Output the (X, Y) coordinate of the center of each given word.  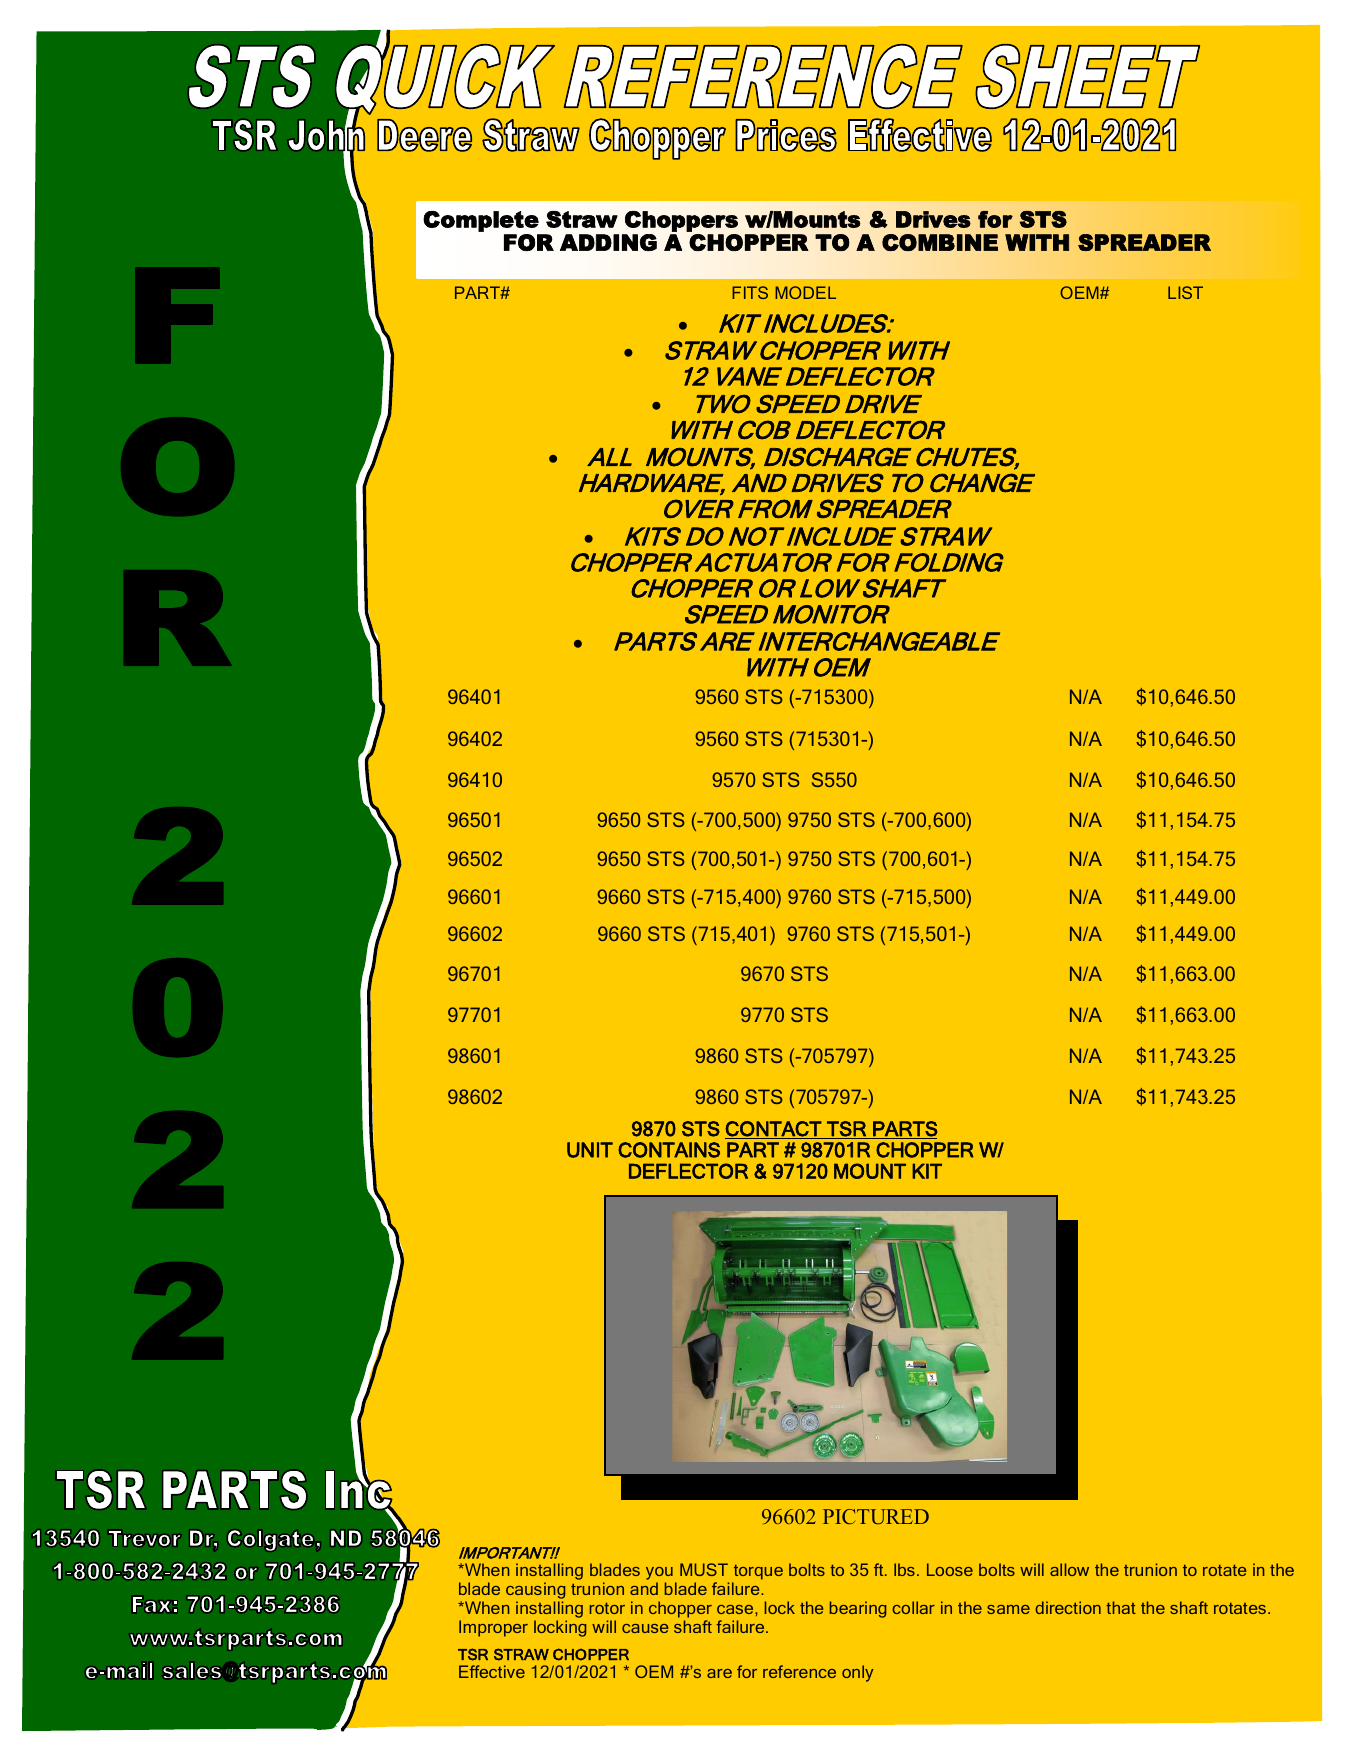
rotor (607, 1608)
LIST (1185, 292)
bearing (858, 1609)
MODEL (805, 292)
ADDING (608, 242)
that (1121, 1607)
